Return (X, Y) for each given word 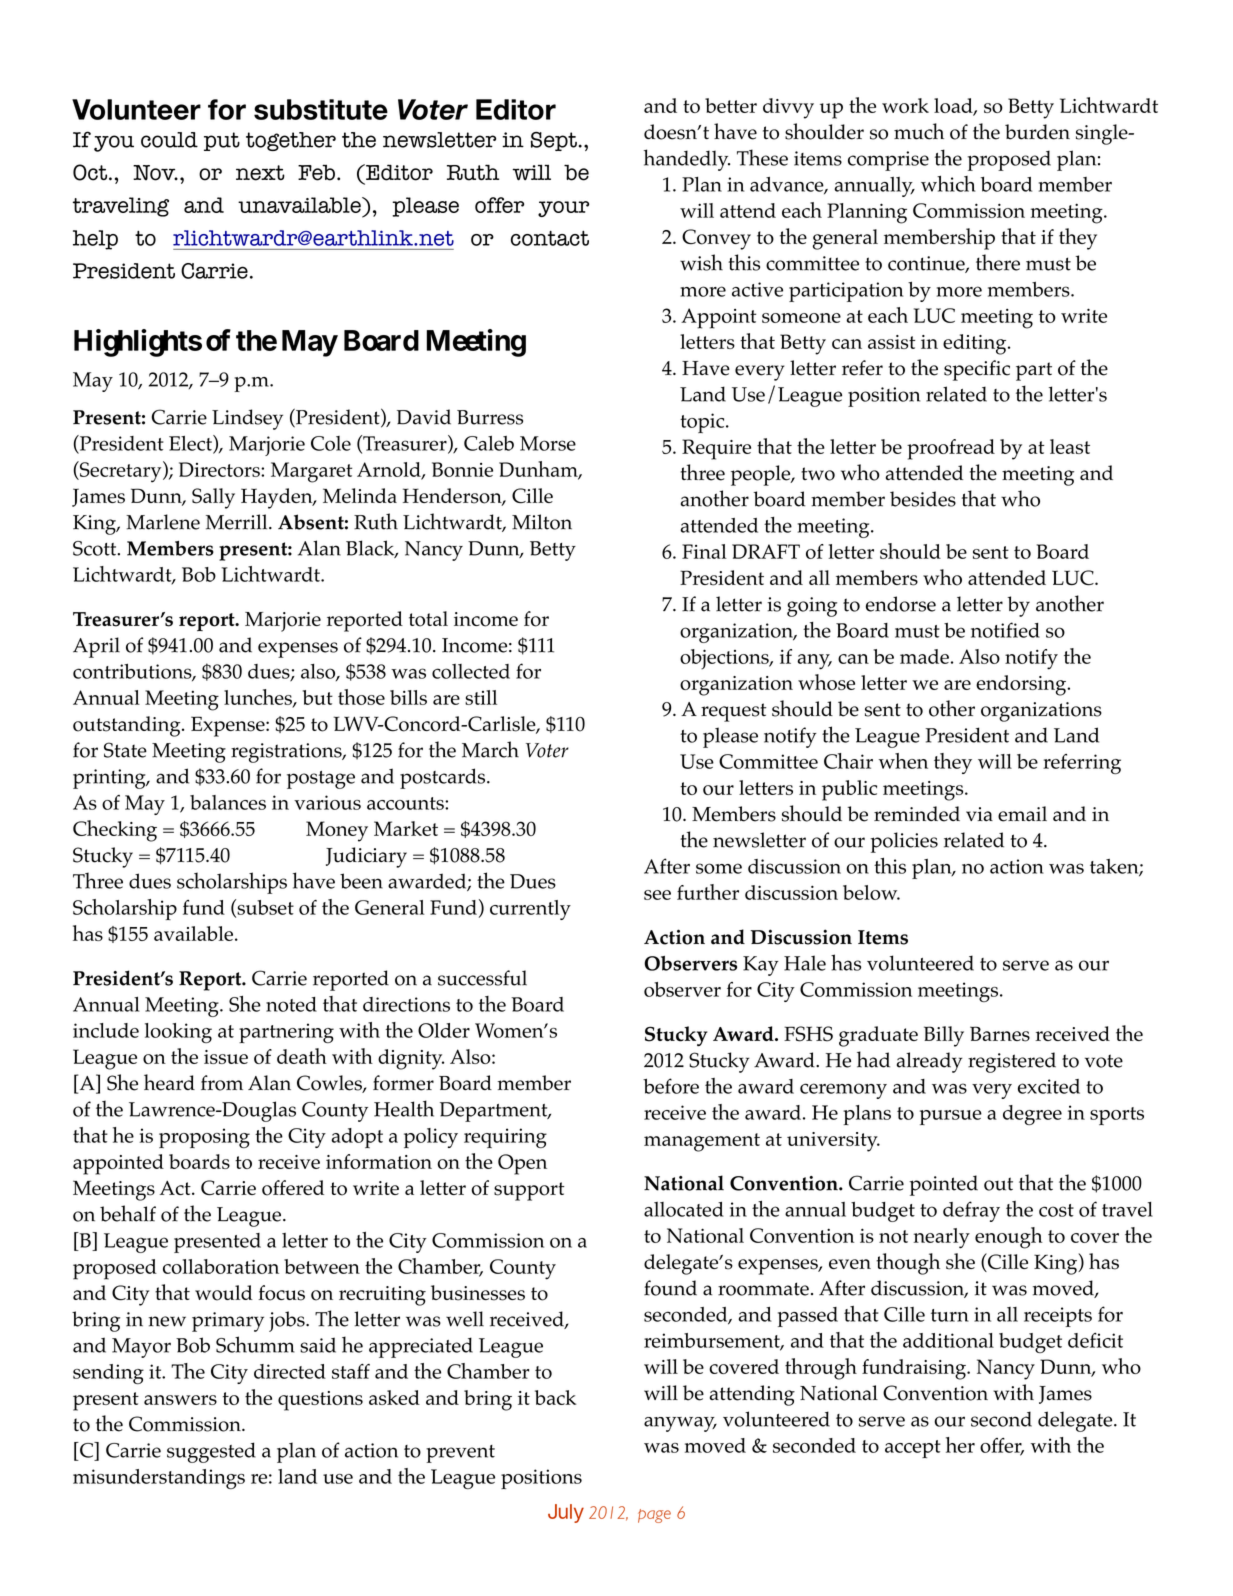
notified (1005, 630)
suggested (211, 1452)
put (222, 141)
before (671, 1086)
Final (704, 551)
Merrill (238, 522)
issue (226, 1057)
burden (1037, 132)
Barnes (1000, 1034)
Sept (554, 141)
